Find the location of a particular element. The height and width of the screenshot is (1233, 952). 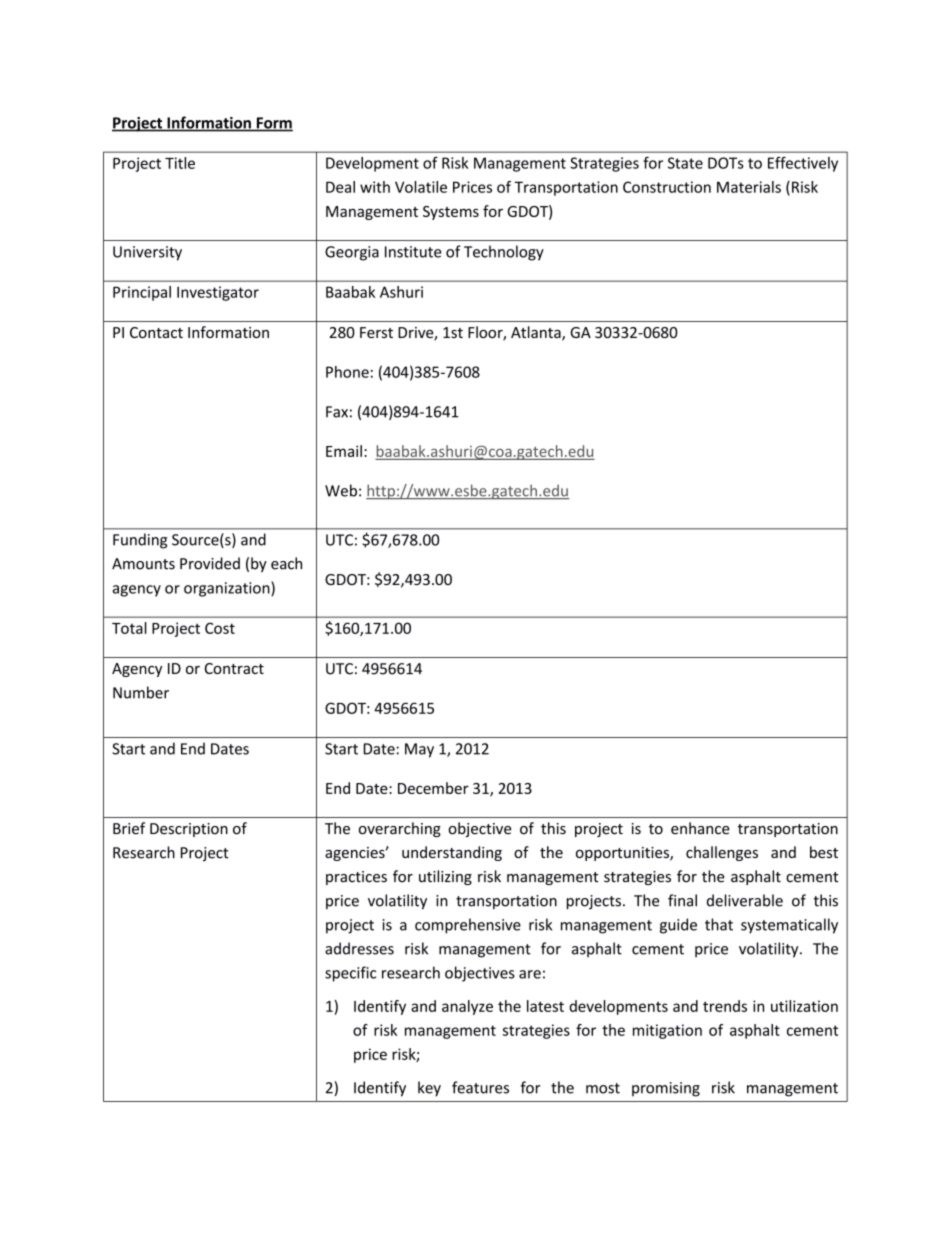

enhance is located at coordinates (700, 828).
